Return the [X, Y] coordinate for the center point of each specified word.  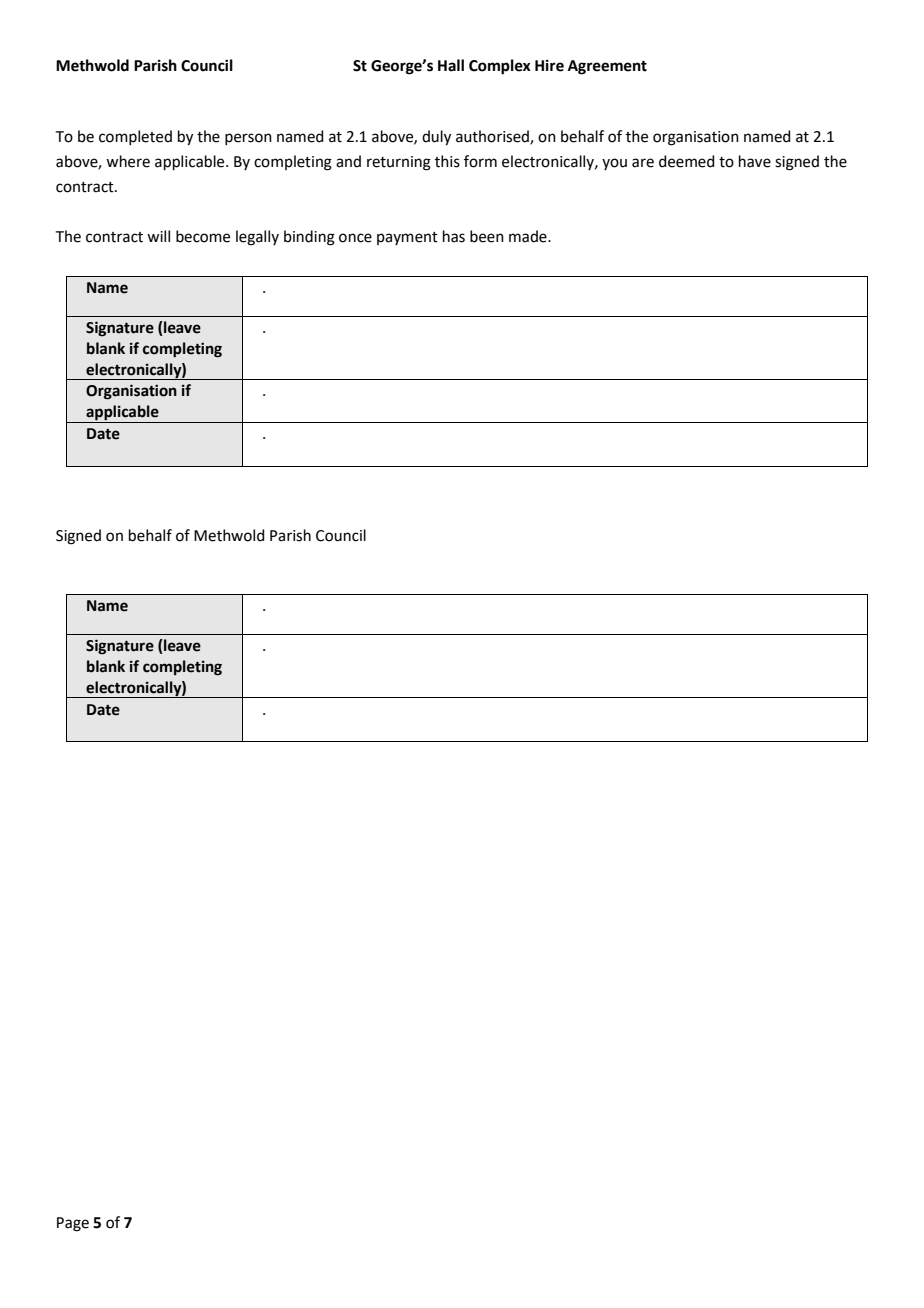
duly [436, 138]
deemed [687, 161]
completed [135, 137]
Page [73, 1224]
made [529, 236]
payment [407, 238]
